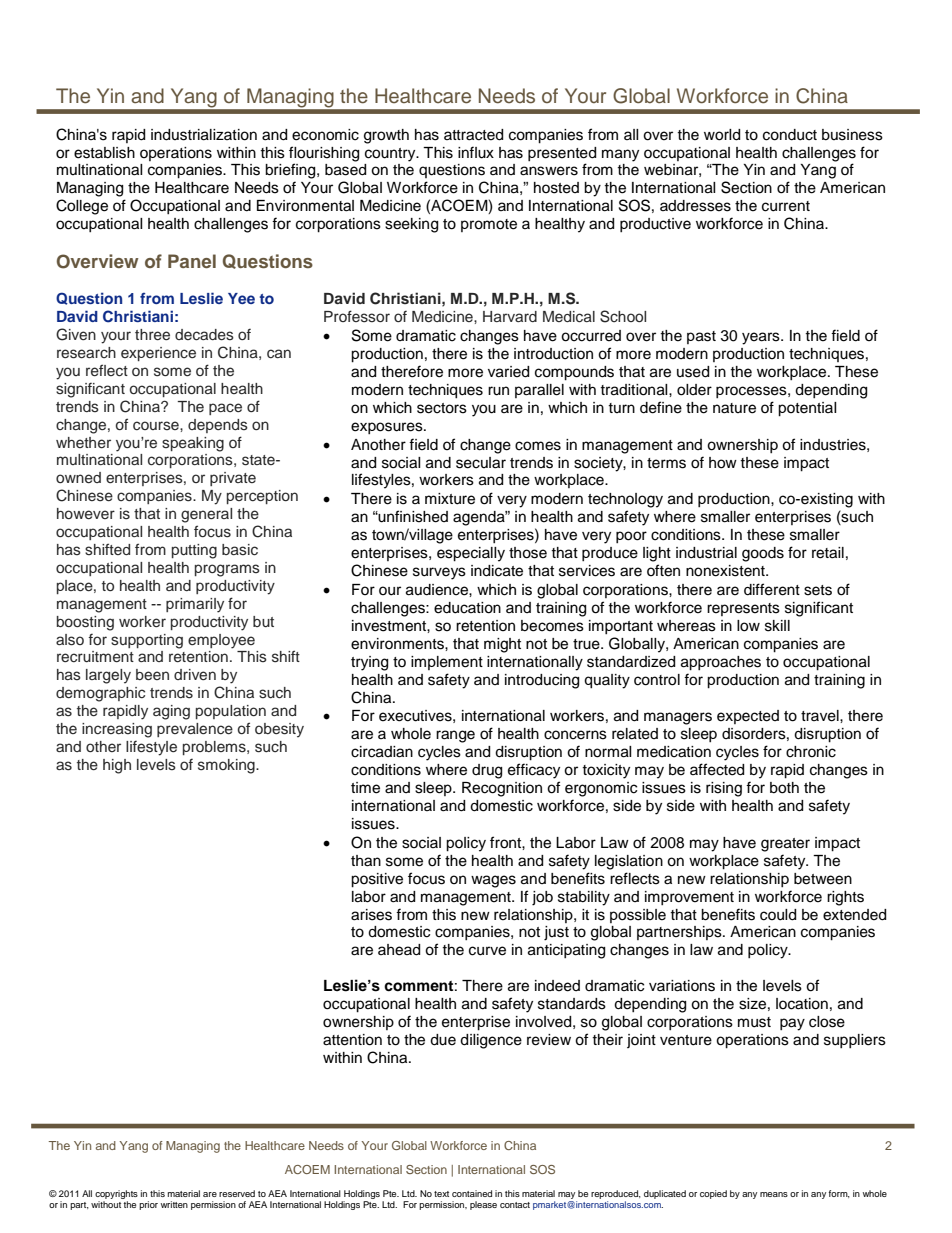  What do you see at coordinates (152, 674) in the screenshot?
I see `been` at bounding box center [152, 674].
